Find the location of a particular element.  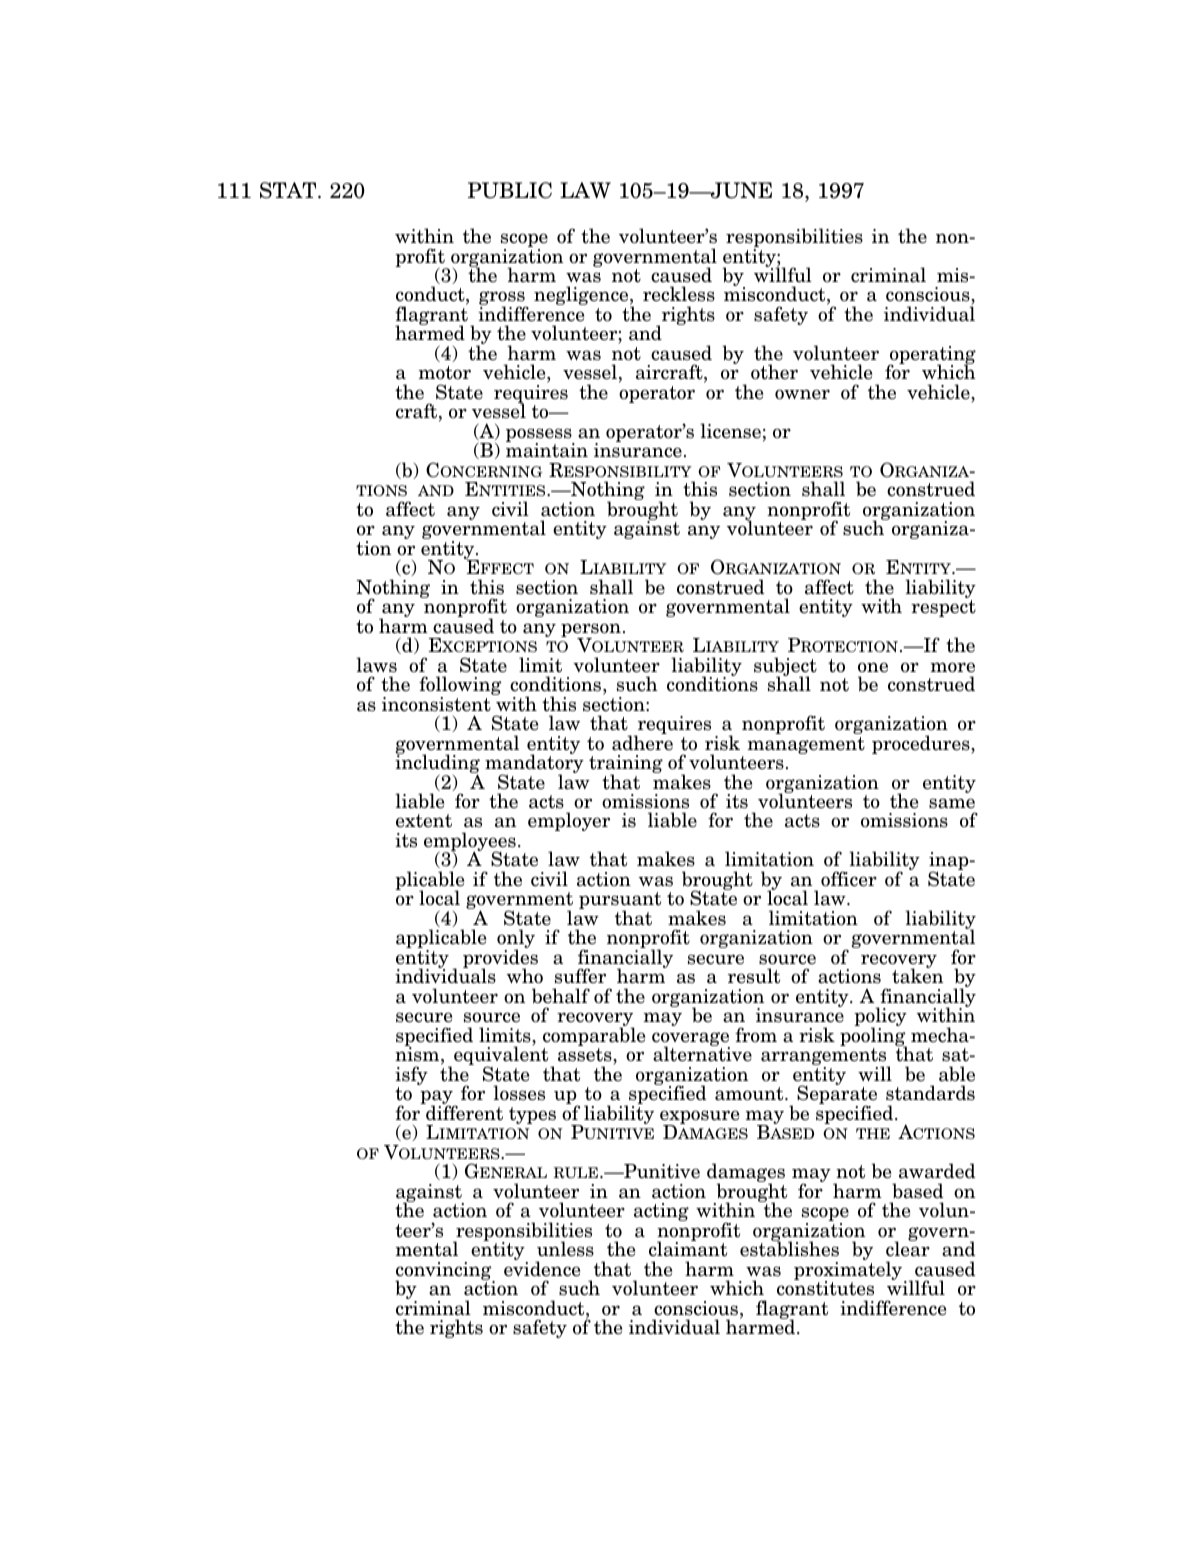

adhere is located at coordinates (642, 742).
